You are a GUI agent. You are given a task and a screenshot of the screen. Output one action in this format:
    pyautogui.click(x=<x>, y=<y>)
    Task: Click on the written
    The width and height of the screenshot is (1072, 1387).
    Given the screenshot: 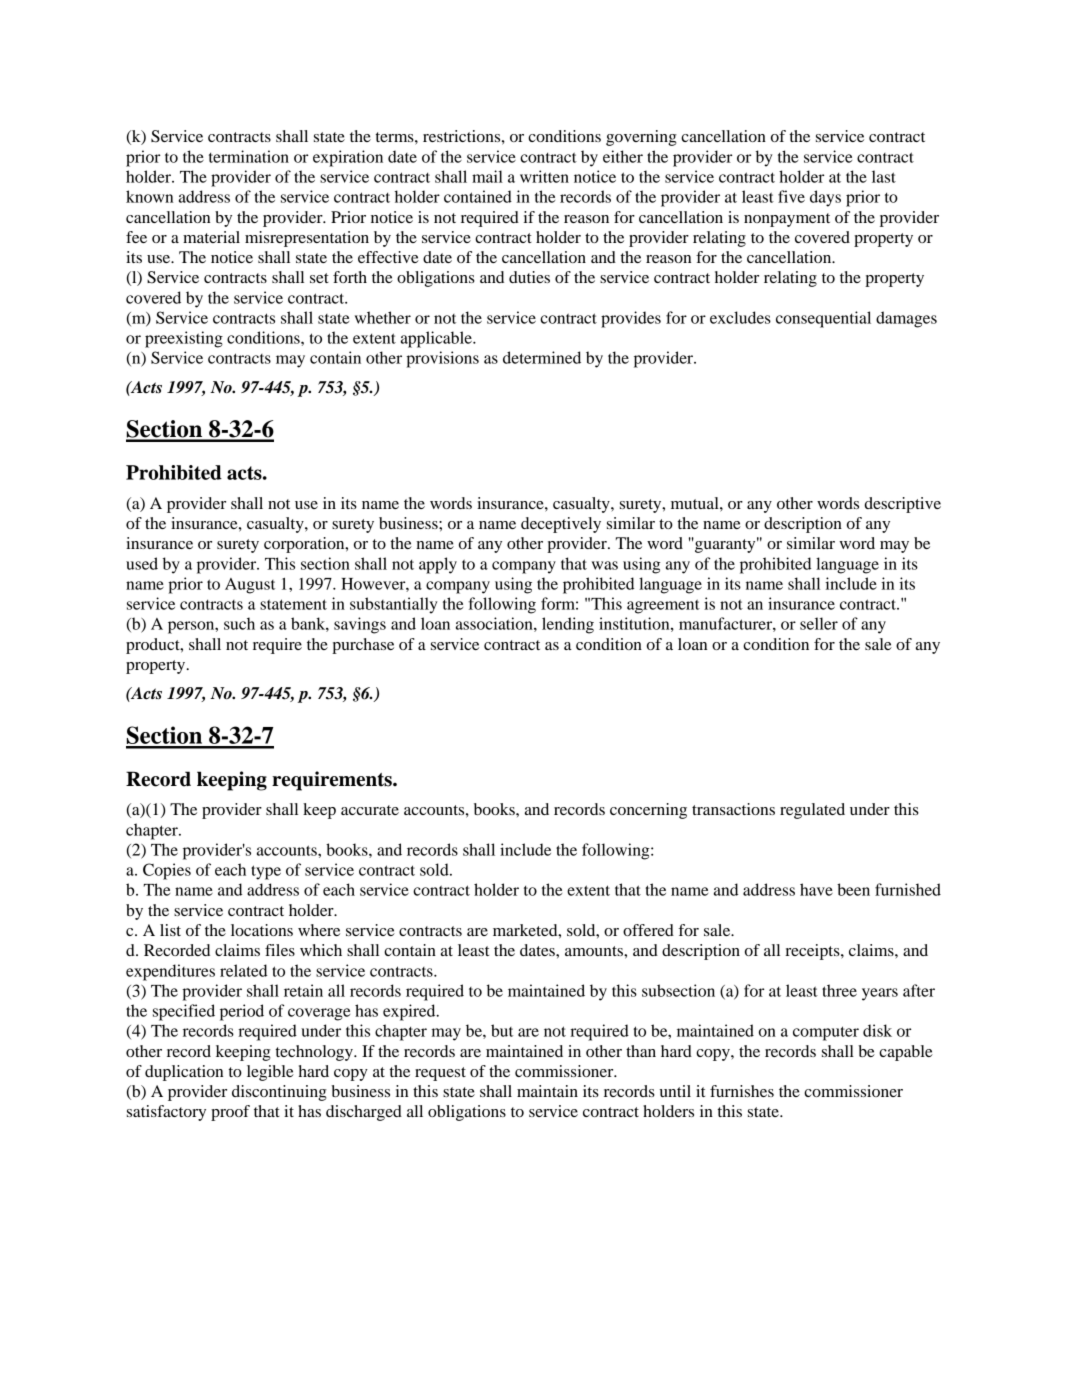 What is the action you would take?
    pyautogui.click(x=544, y=176)
